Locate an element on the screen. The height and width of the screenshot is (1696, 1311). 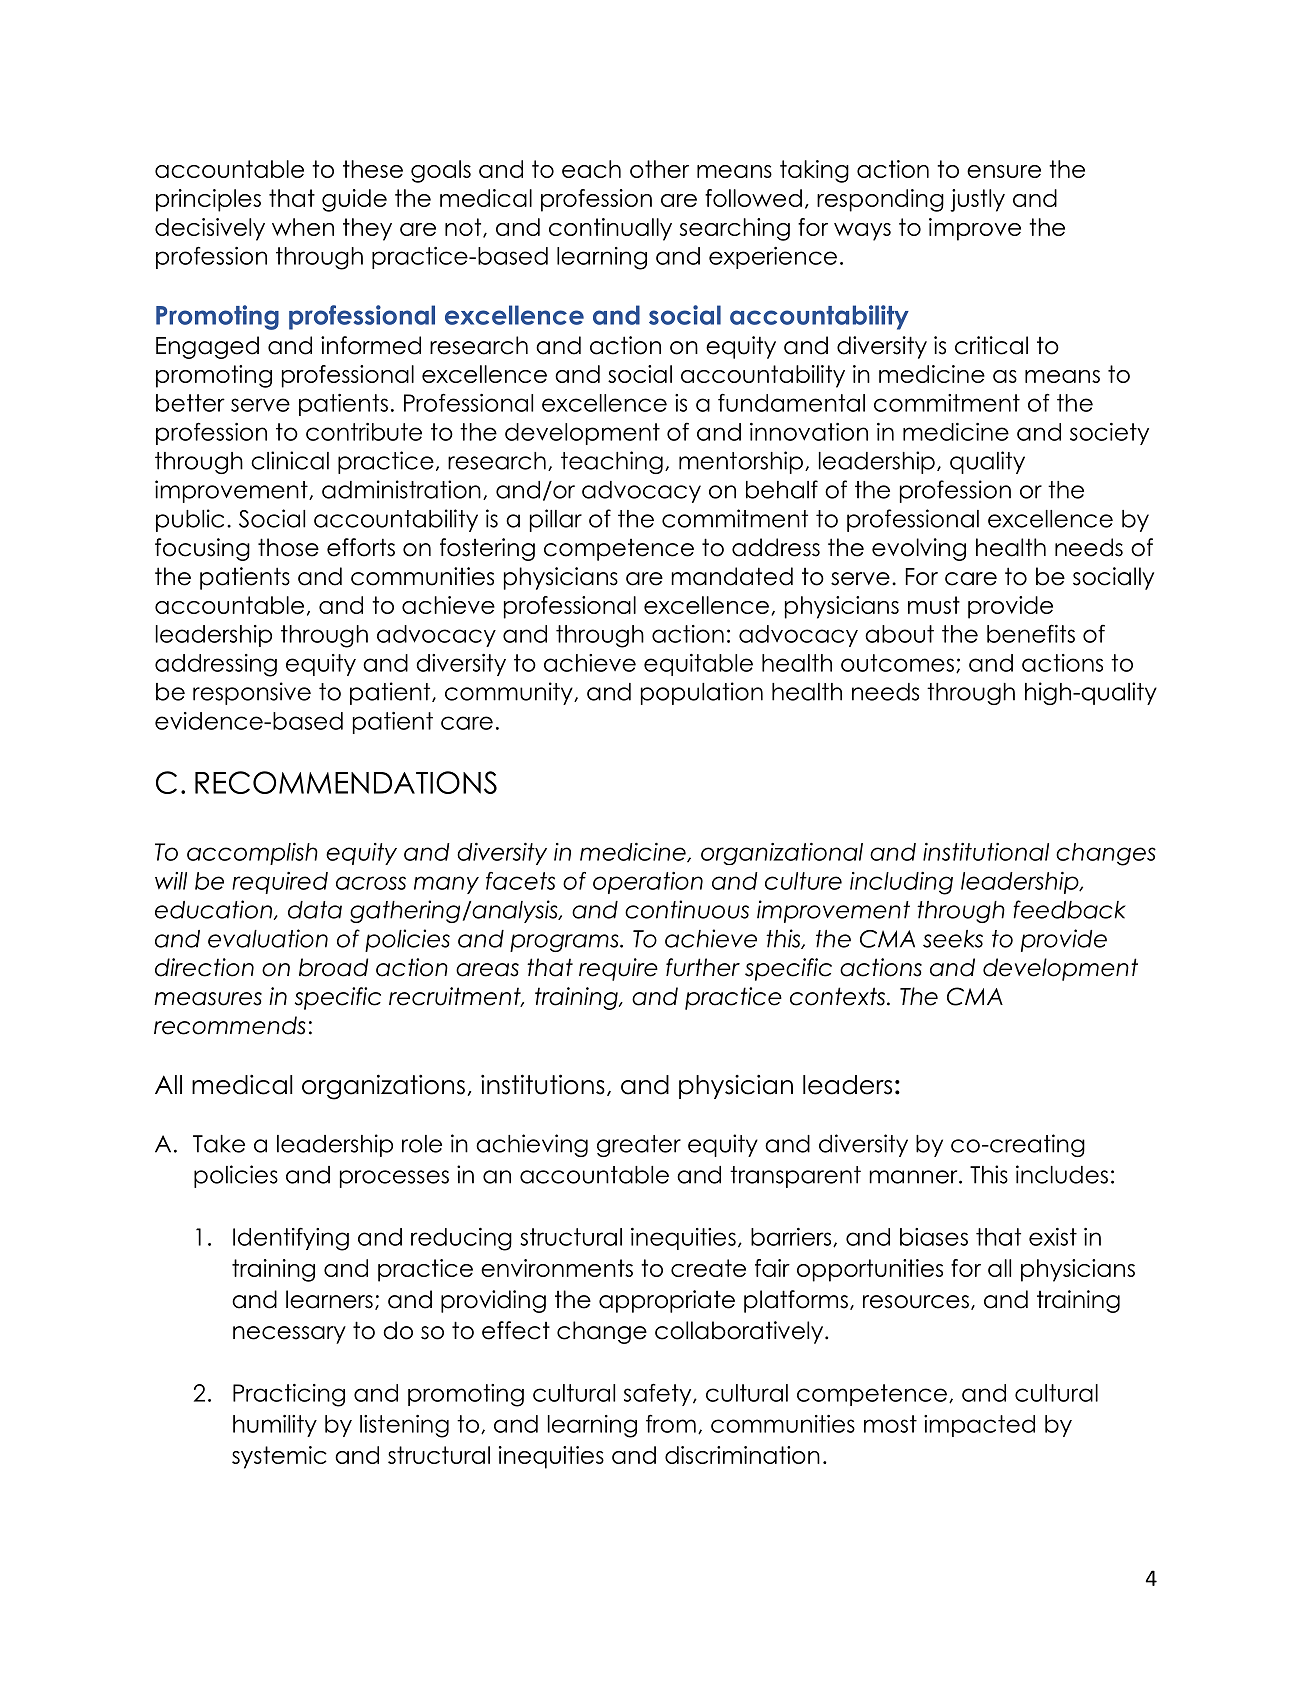
accomplish is located at coordinates (252, 854).
